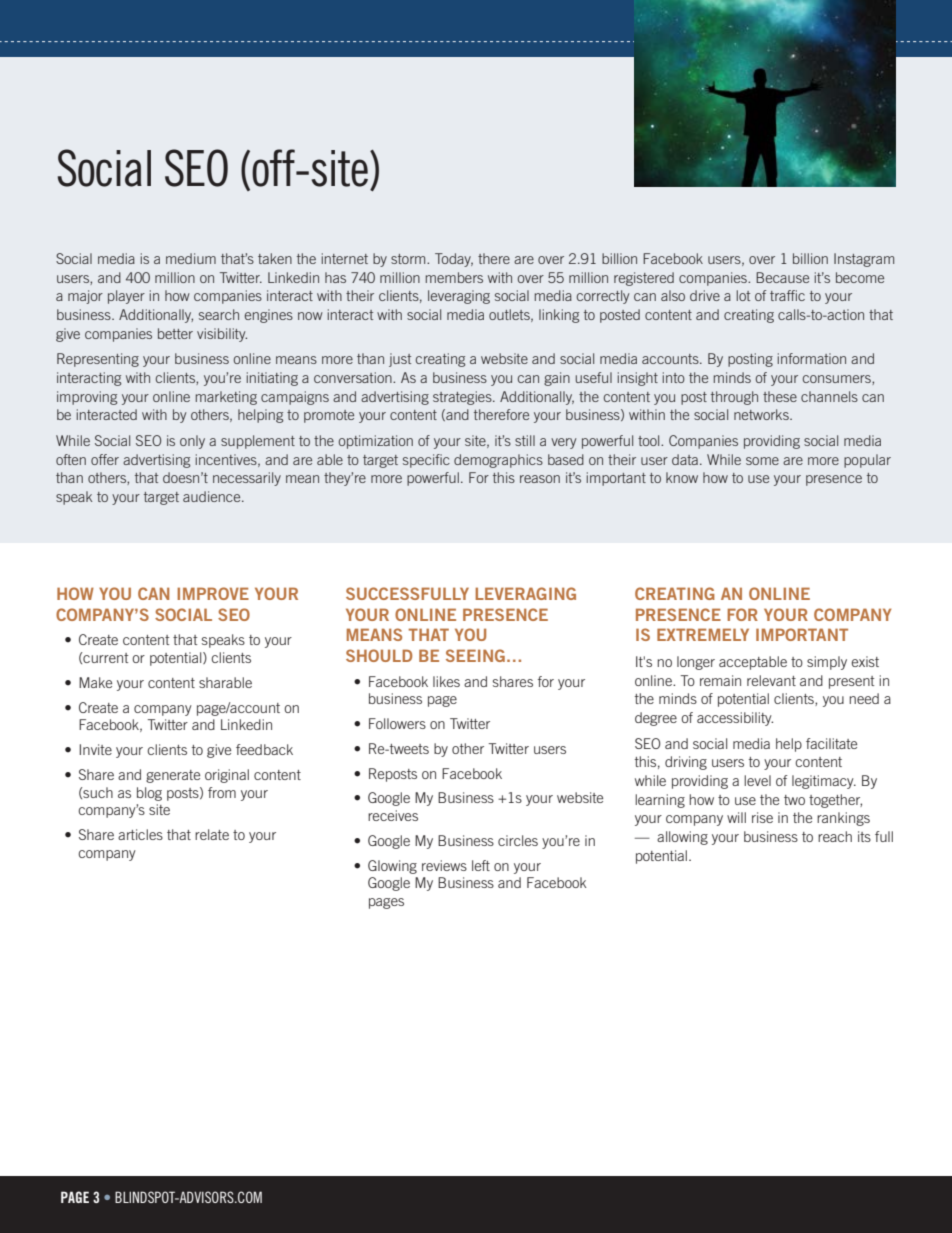 The height and width of the screenshot is (1233, 952). Describe the element at coordinates (782, 277) in the screenshot. I see `Because` at that location.
